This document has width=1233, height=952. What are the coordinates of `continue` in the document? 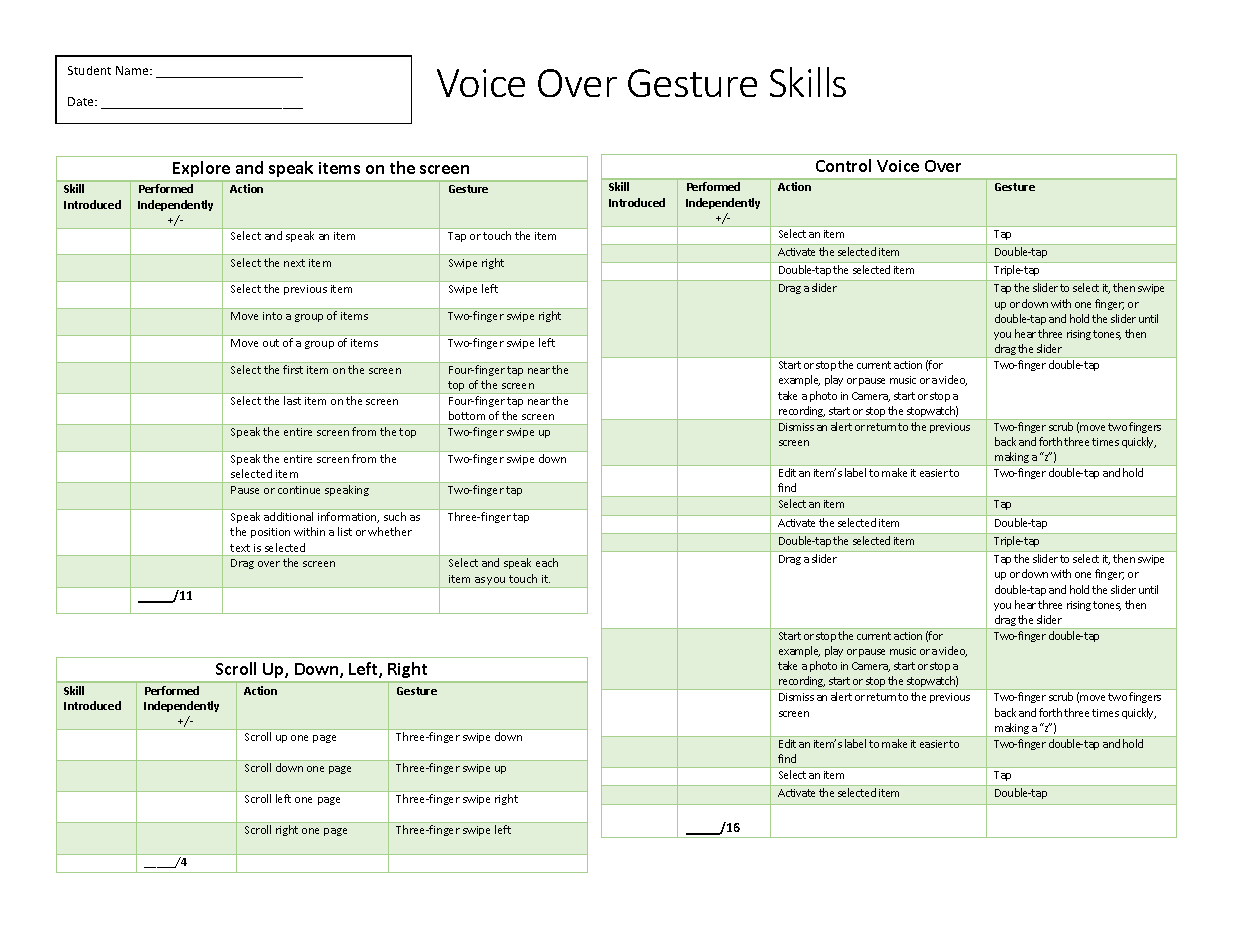 It's located at (299, 490).
